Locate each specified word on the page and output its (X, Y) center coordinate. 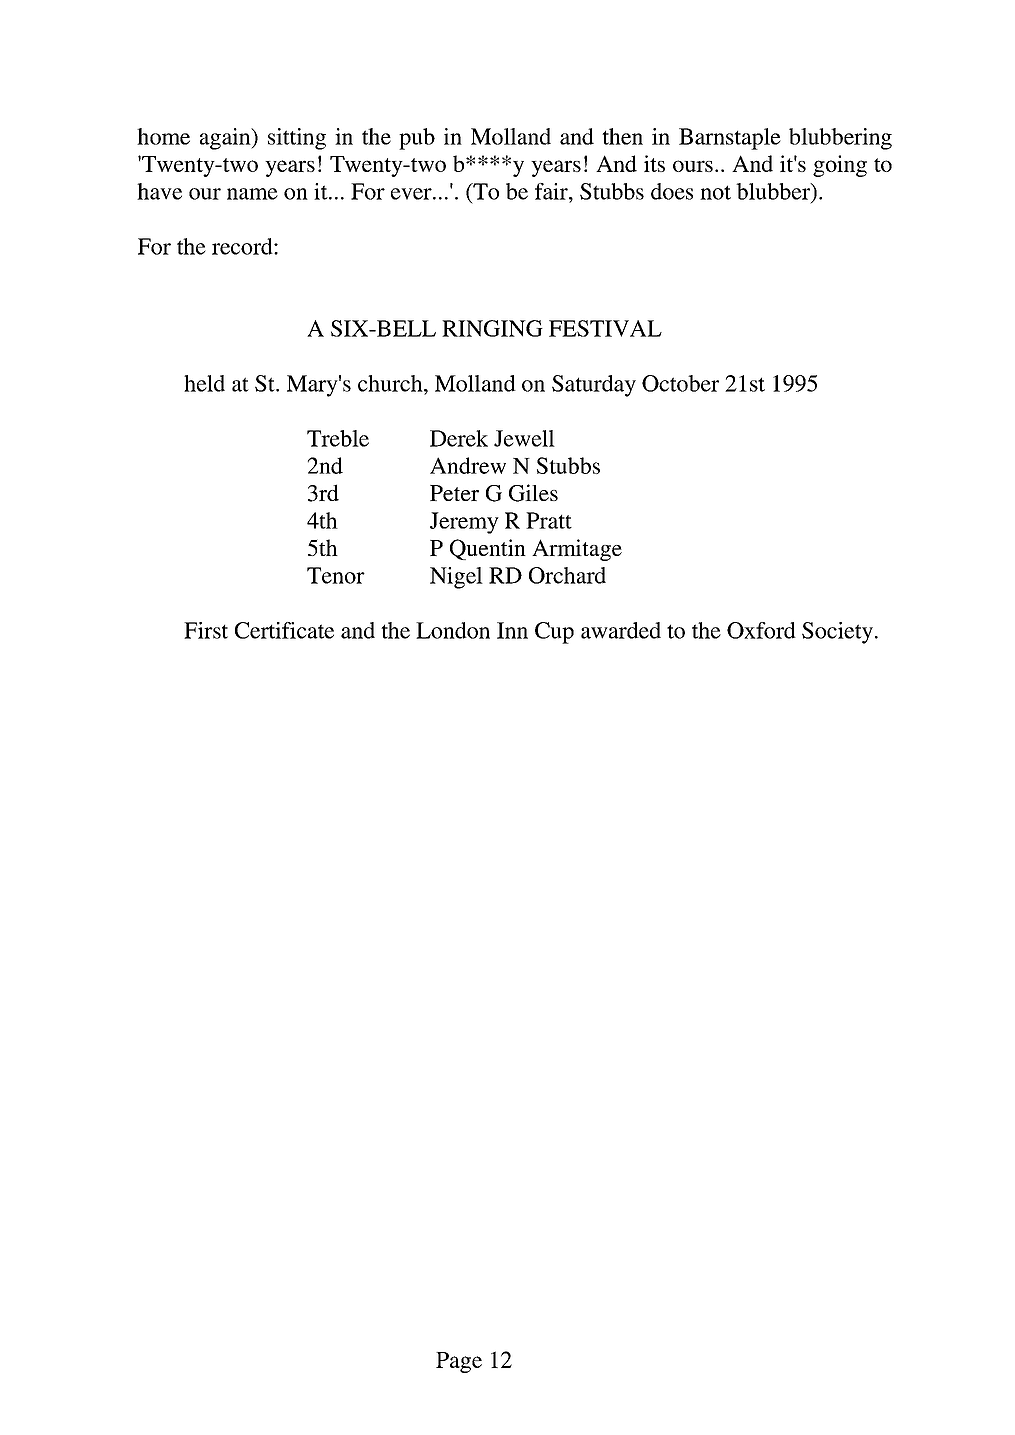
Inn (512, 630)
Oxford (761, 630)
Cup (554, 633)
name (252, 194)
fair (552, 191)
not (715, 192)
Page (459, 1362)
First (206, 630)
